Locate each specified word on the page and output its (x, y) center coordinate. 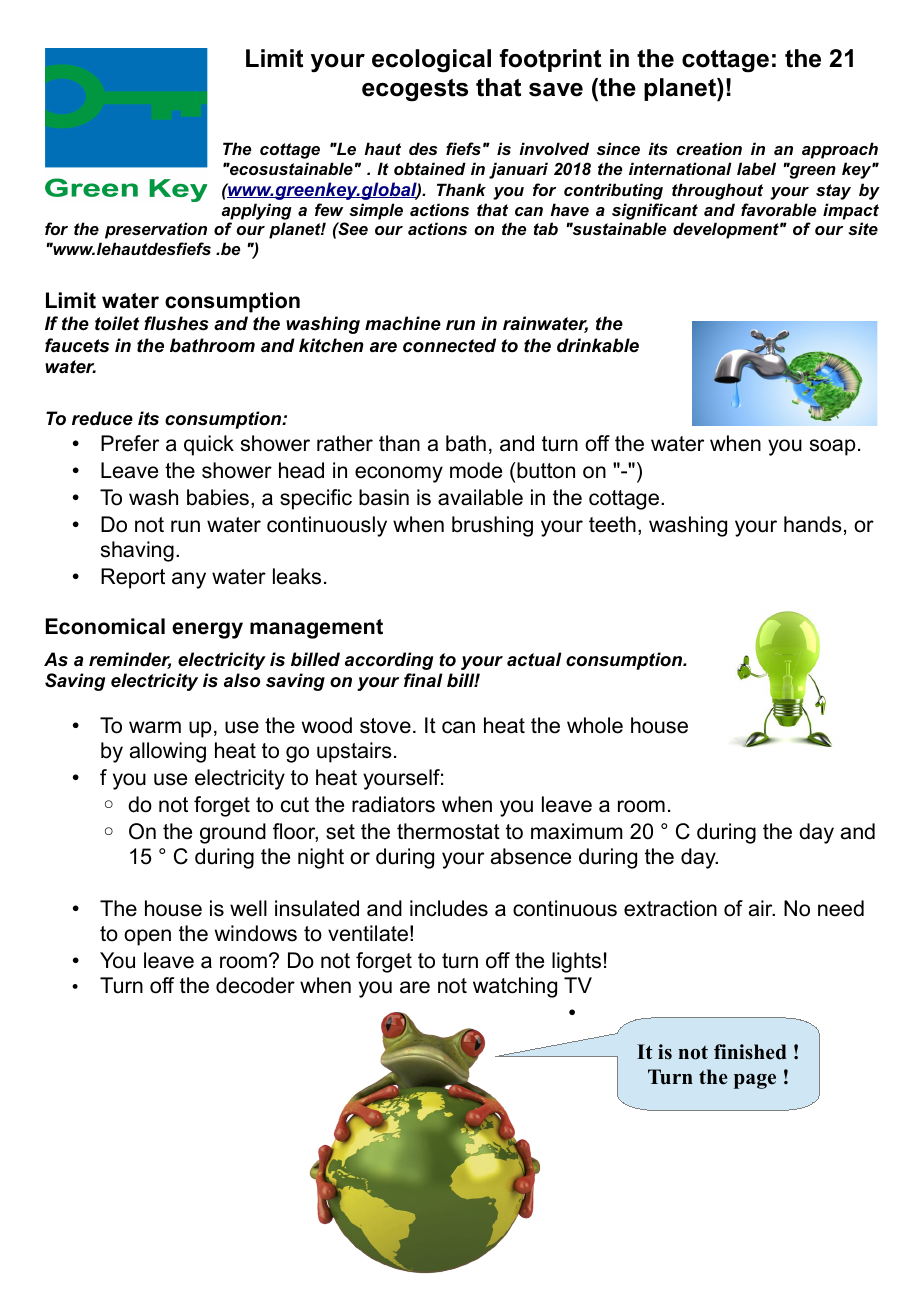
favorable (778, 209)
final (423, 680)
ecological (431, 61)
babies (218, 497)
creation (709, 148)
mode (476, 470)
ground (233, 833)
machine (403, 323)
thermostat (448, 831)
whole (595, 725)
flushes (176, 323)
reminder (130, 660)
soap (832, 447)
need (841, 908)
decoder (255, 985)
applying (257, 211)
